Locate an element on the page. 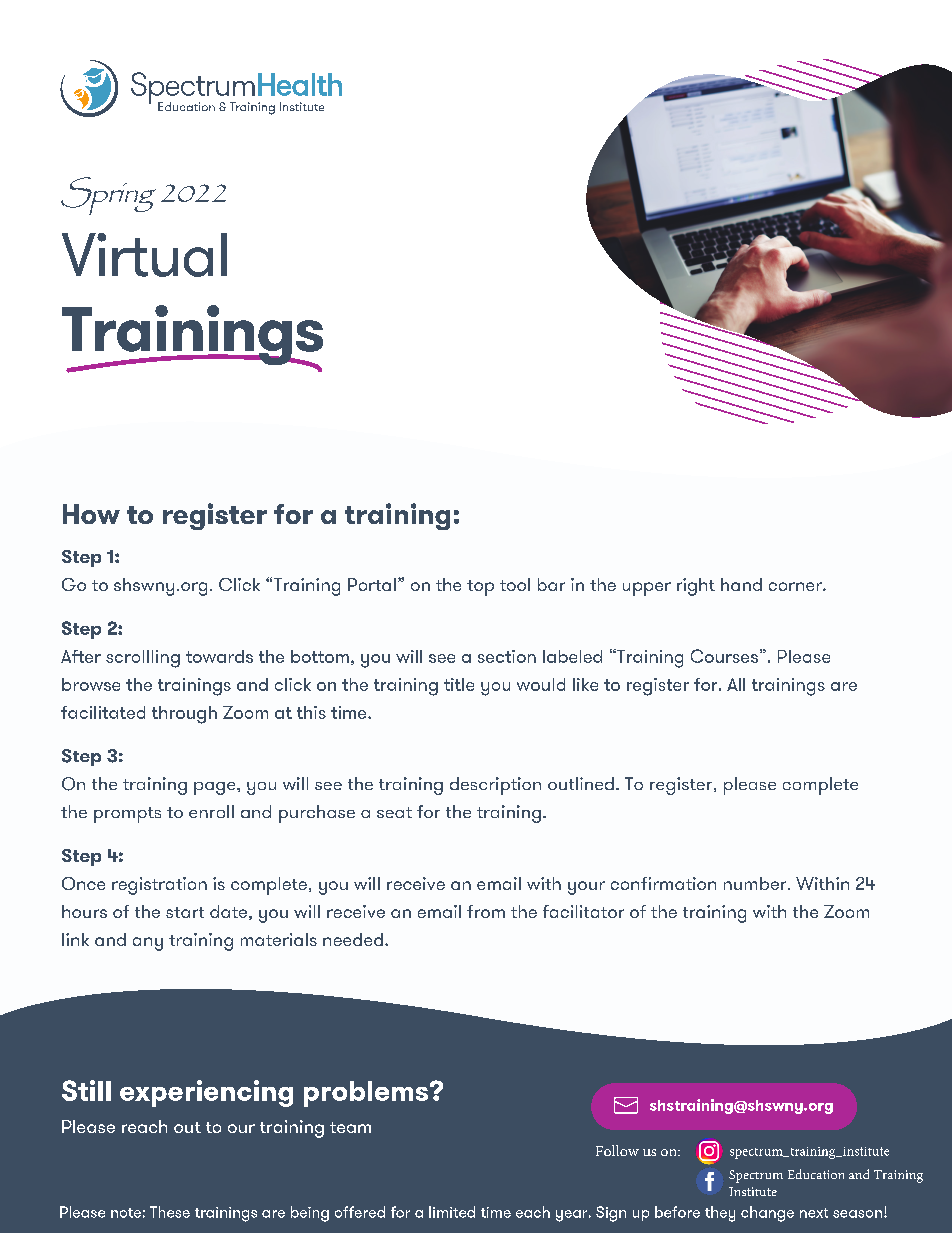 The width and height of the document is (952, 1233). corner is located at coordinates (796, 586).
